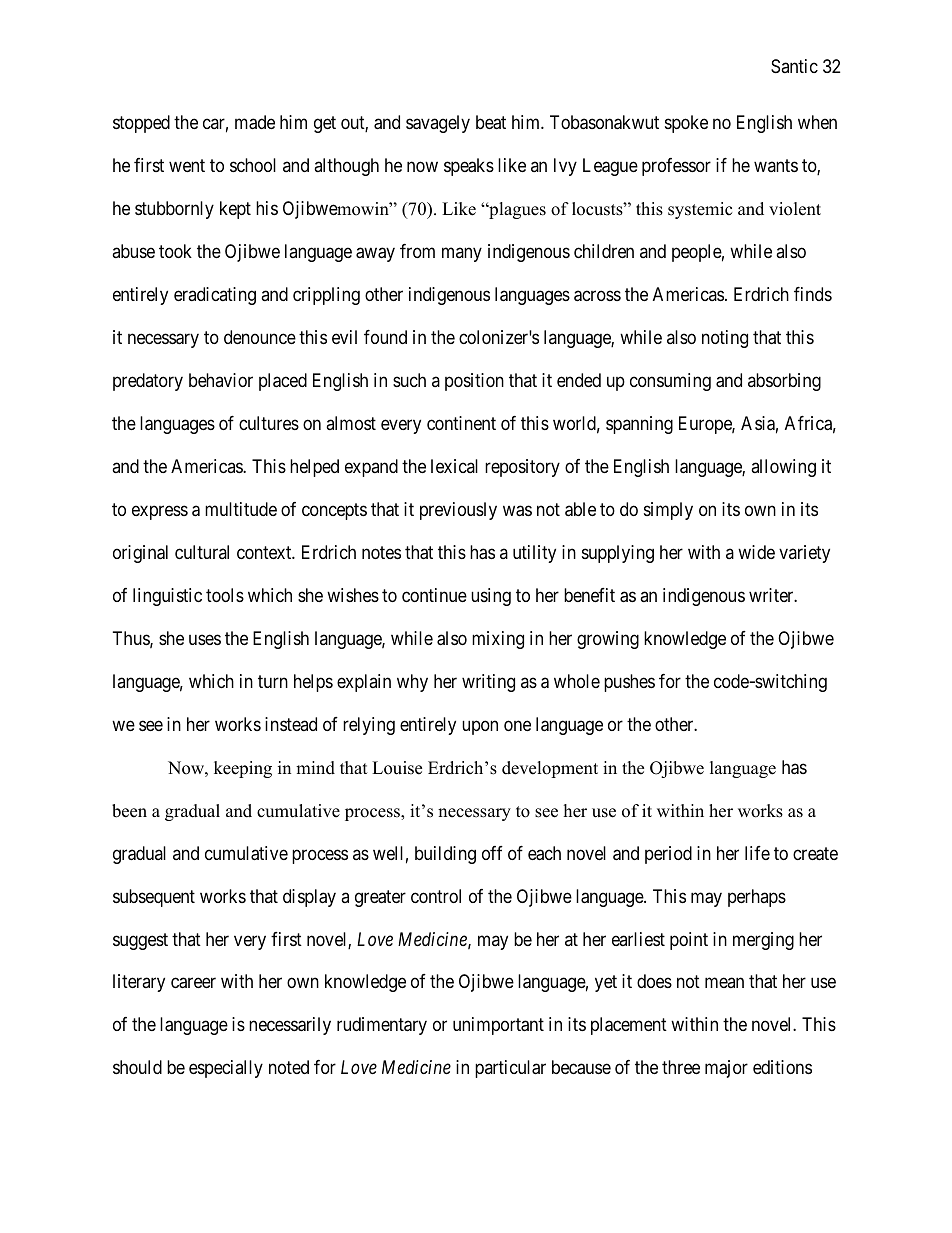 This image has width=952, height=1233. What do you see at coordinates (469, 167) in the image?
I see `speaks` at bounding box center [469, 167].
